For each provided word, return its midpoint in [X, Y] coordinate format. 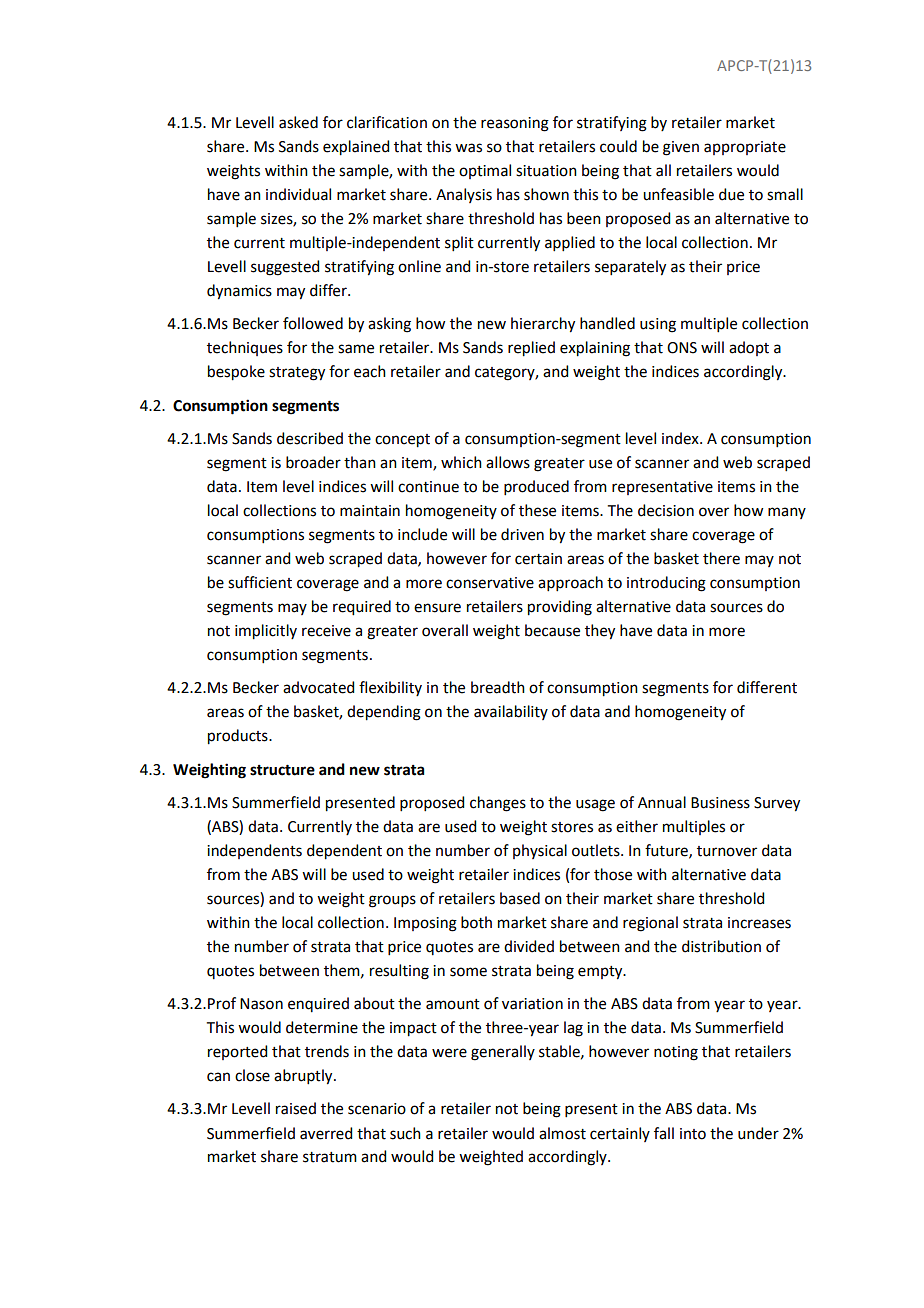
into [693, 1134]
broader [313, 462]
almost [562, 1133]
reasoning [515, 124]
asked [298, 122]
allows [508, 462]
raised [296, 1108]
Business [720, 803]
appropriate [745, 148]
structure [282, 770]
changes [498, 804]
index [681, 438]
